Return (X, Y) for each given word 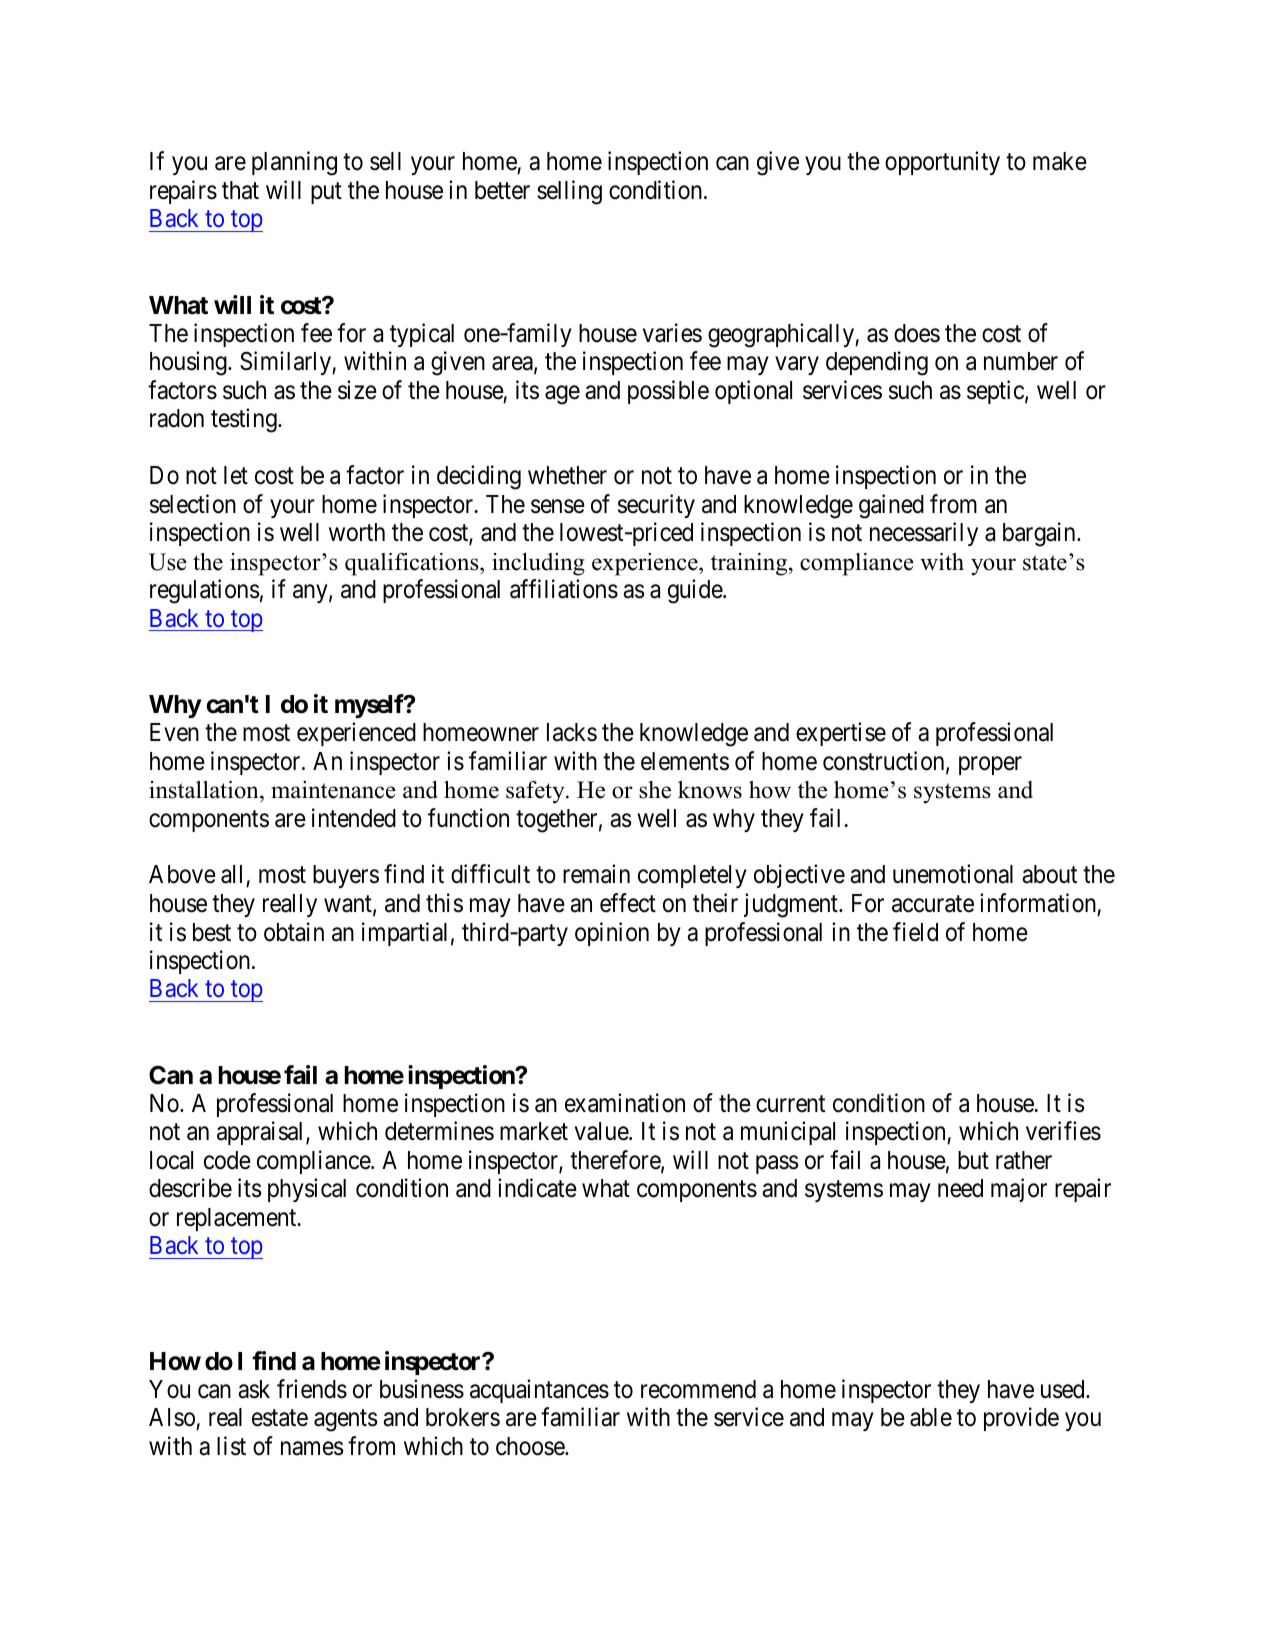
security (656, 506)
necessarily (924, 534)
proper (990, 765)
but (973, 1160)
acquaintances (539, 1391)
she (655, 790)
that (240, 190)
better (502, 190)
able (931, 1417)
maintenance (333, 790)
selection (193, 504)
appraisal (262, 1133)
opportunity (942, 163)
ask (254, 1389)
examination (625, 1103)
